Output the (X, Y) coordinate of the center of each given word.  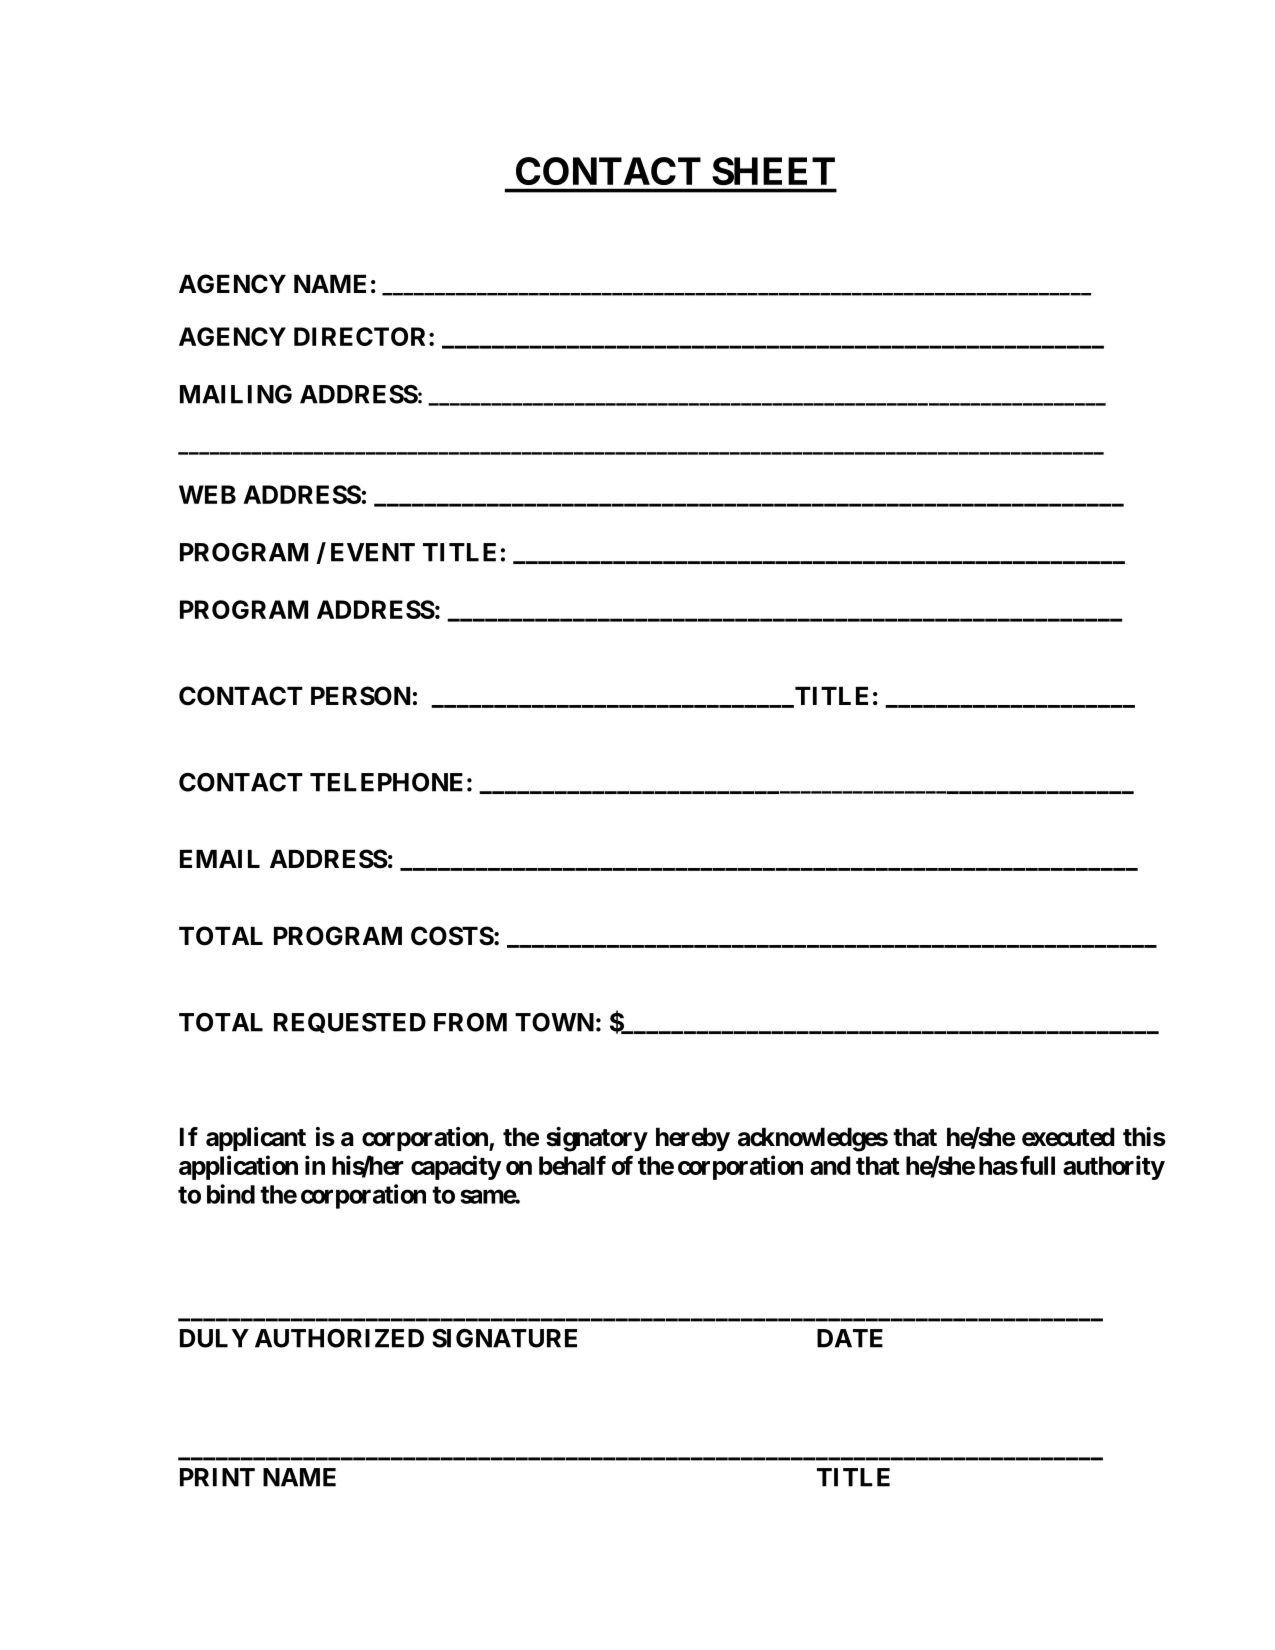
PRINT (217, 1477)
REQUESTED (350, 1023)
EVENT (373, 552)
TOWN (554, 1022)
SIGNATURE (504, 1338)
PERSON (360, 696)
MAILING (236, 394)
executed (1068, 1137)
